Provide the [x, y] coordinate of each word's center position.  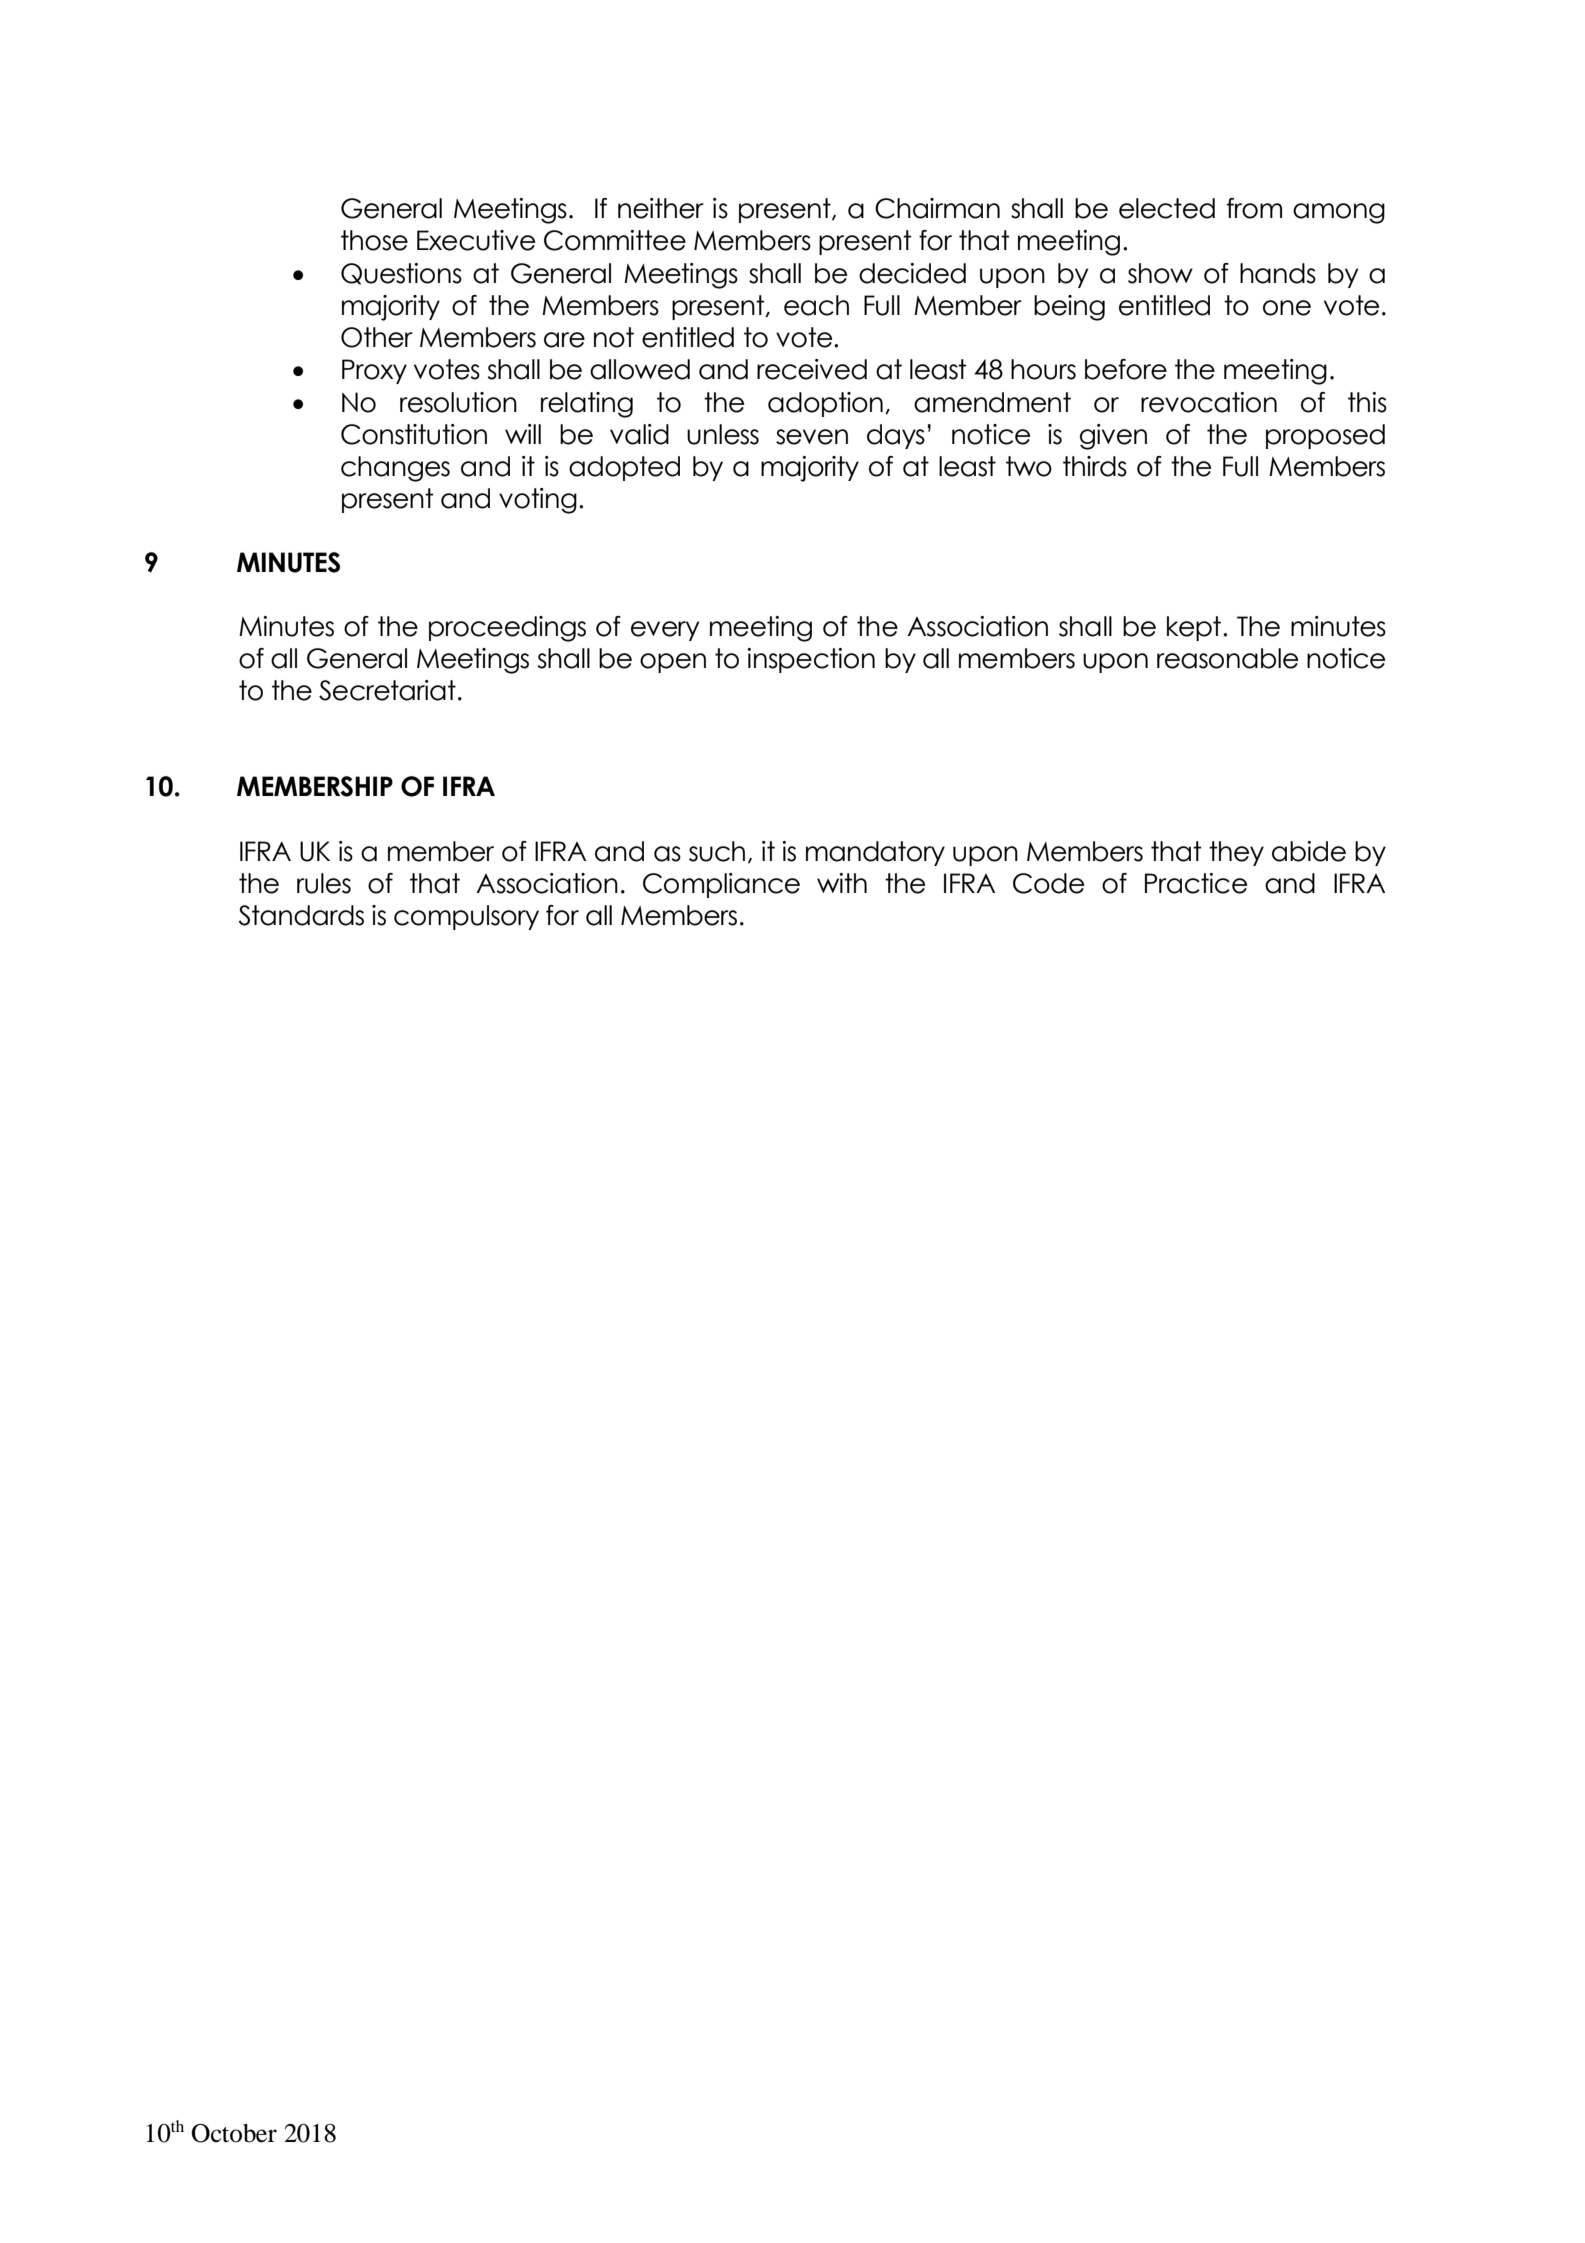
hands [1278, 273]
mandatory [875, 853]
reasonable [1227, 658]
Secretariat [387, 690]
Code [1048, 883]
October [234, 2133]
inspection [811, 660]
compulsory [466, 917]
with [842, 883]
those [374, 240]
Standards [301, 915]
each [816, 305]
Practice [1196, 883]
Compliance [721, 885]
